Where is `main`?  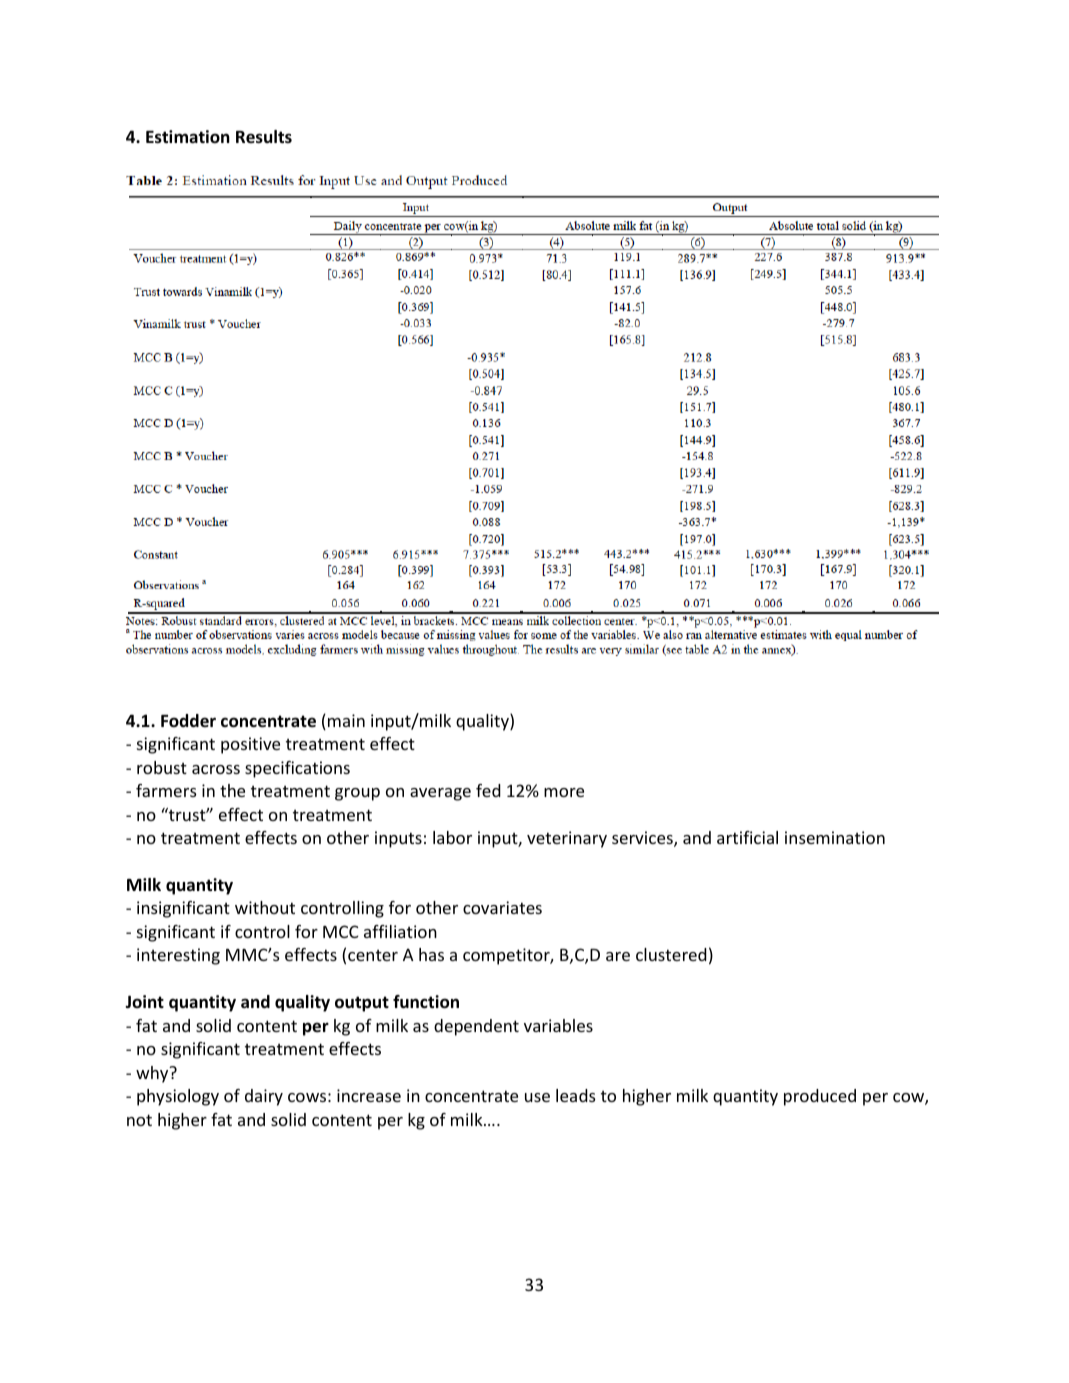 main is located at coordinates (346, 720).
